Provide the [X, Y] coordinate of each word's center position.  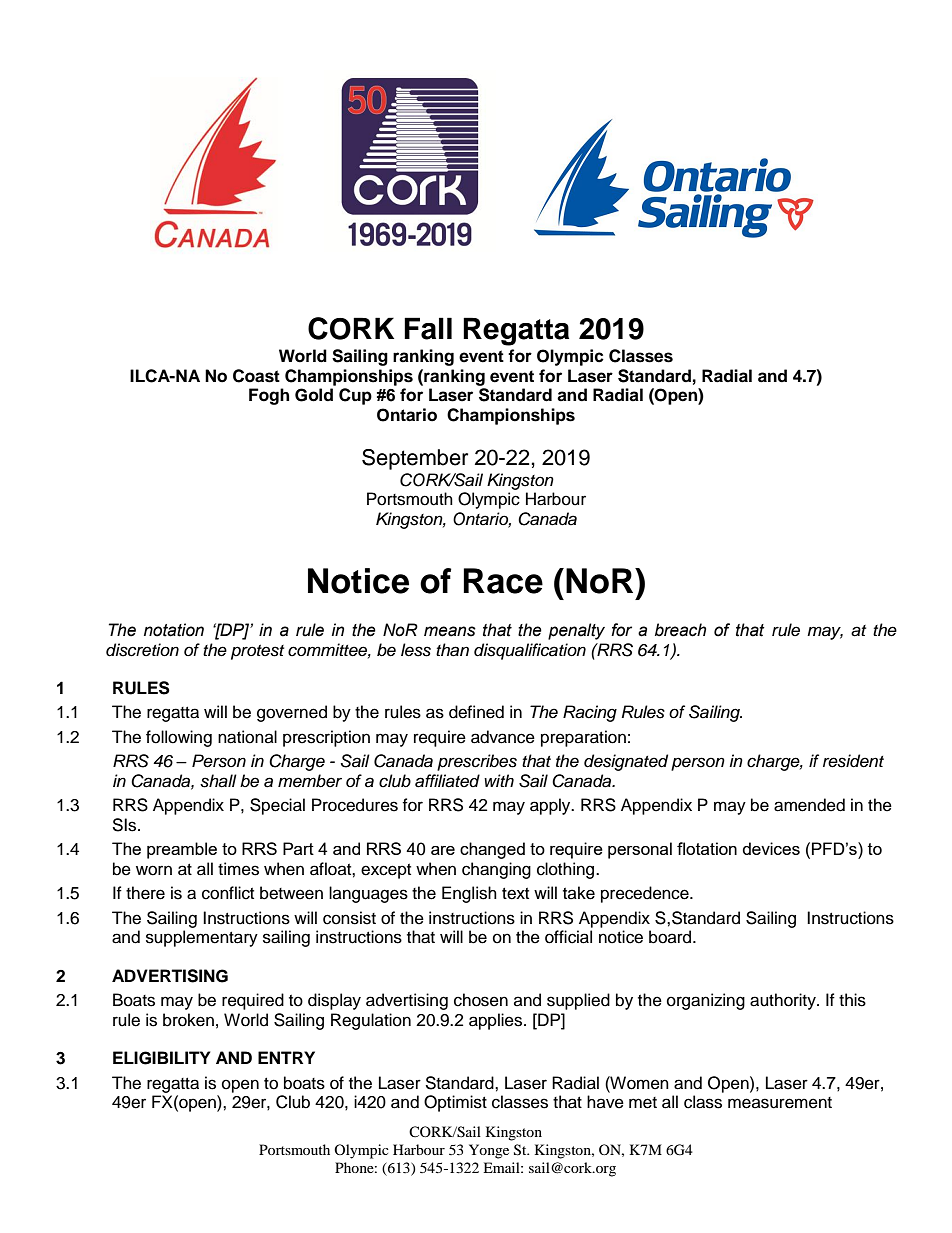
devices [771, 848]
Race [503, 581]
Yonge [489, 1151]
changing [496, 870]
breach [680, 630]
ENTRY [286, 1057]
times [238, 869]
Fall [428, 328]
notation [174, 630]
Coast [256, 376]
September [415, 459]
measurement [780, 1103]
